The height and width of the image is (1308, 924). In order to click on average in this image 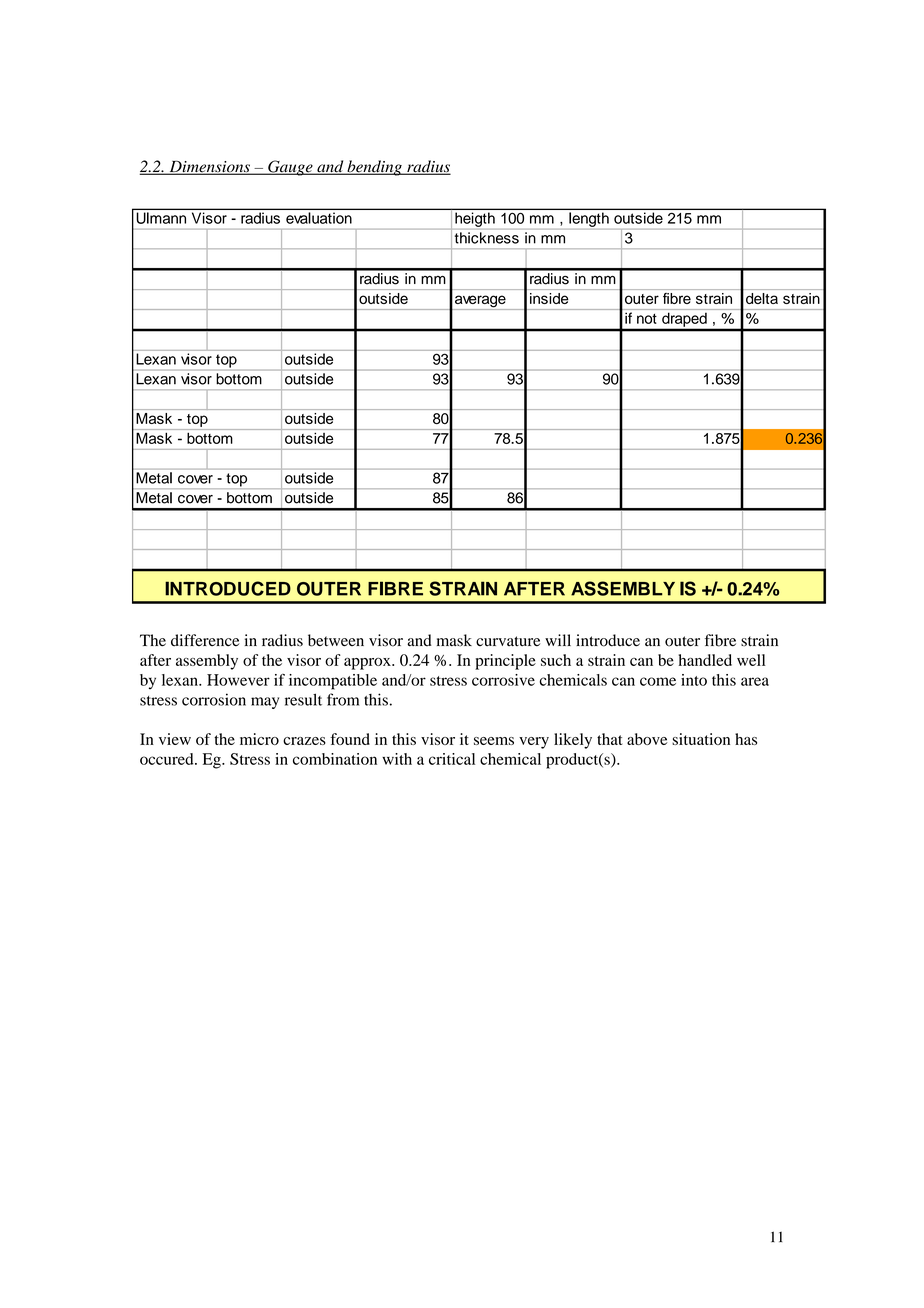, I will do `click(480, 302)`.
